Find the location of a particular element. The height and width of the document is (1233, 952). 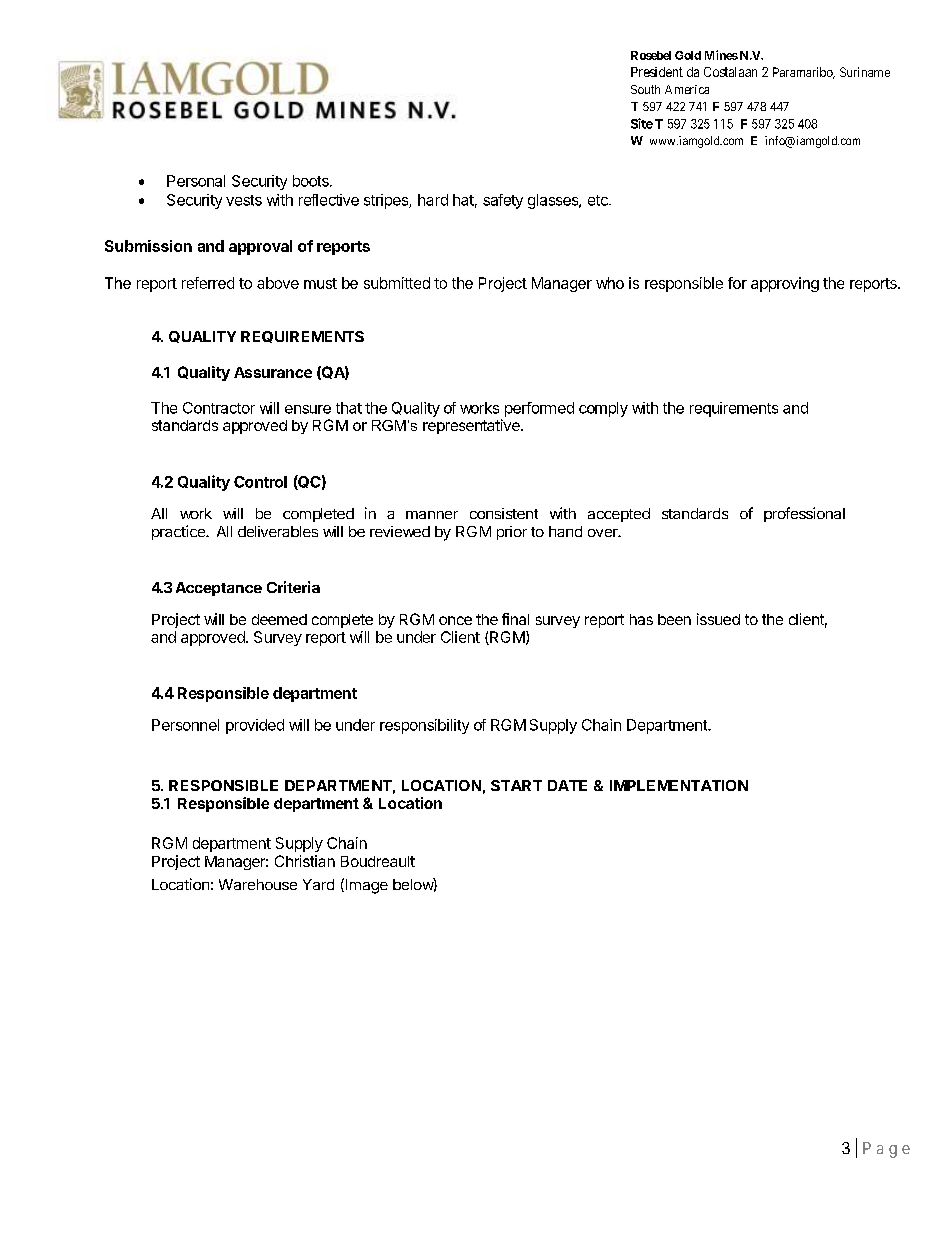

deemed is located at coordinates (279, 619).
